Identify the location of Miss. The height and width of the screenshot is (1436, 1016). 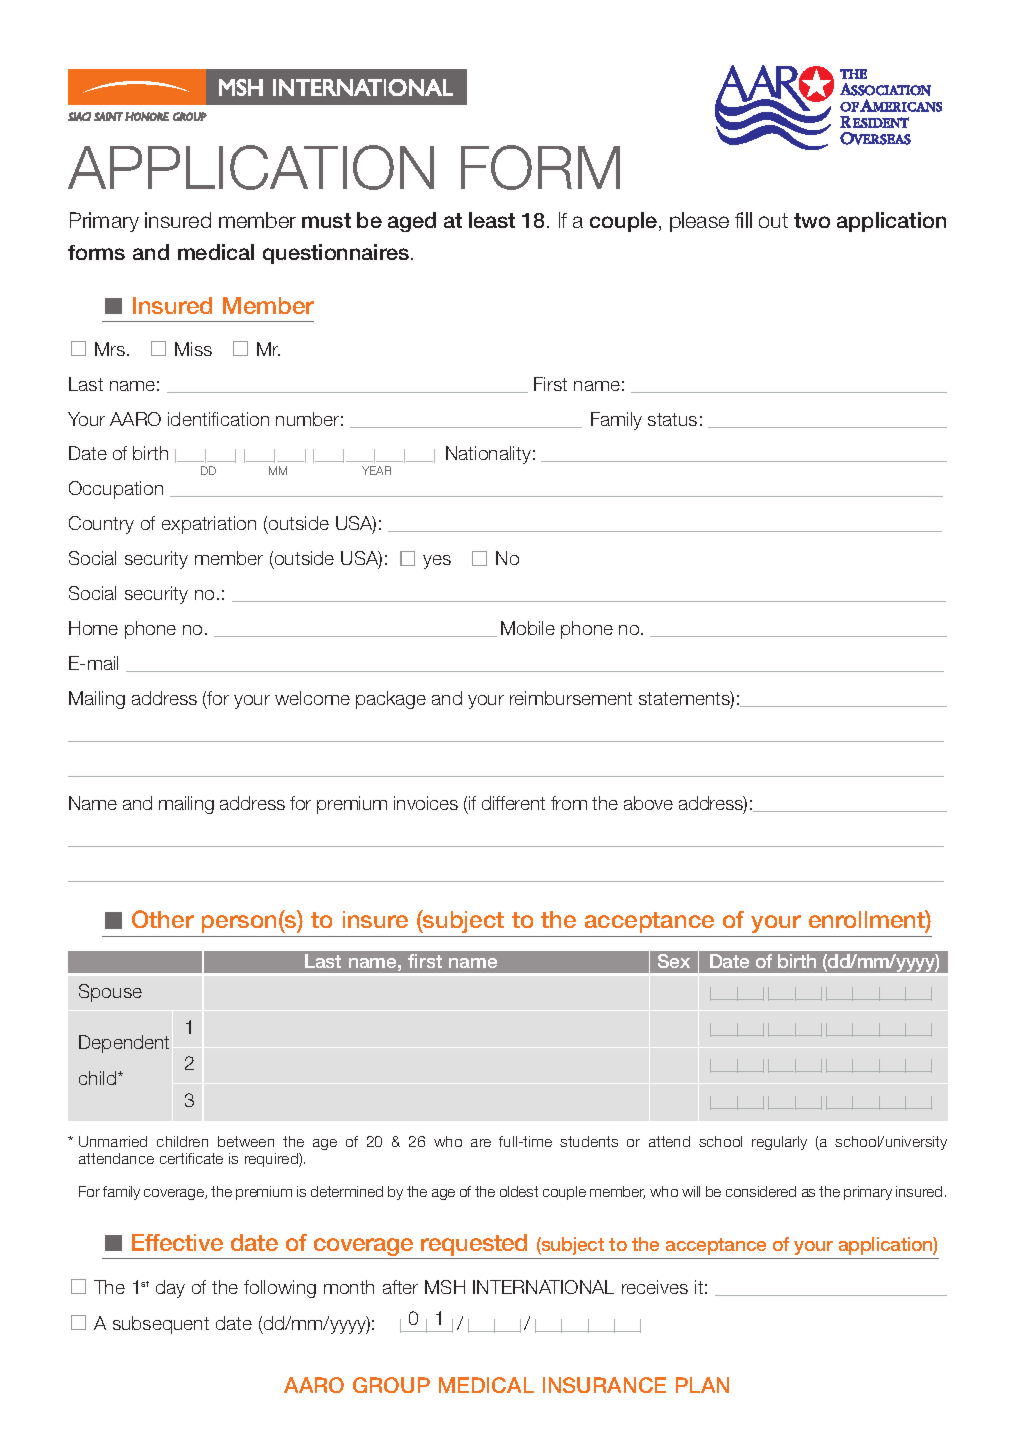
(193, 349).
